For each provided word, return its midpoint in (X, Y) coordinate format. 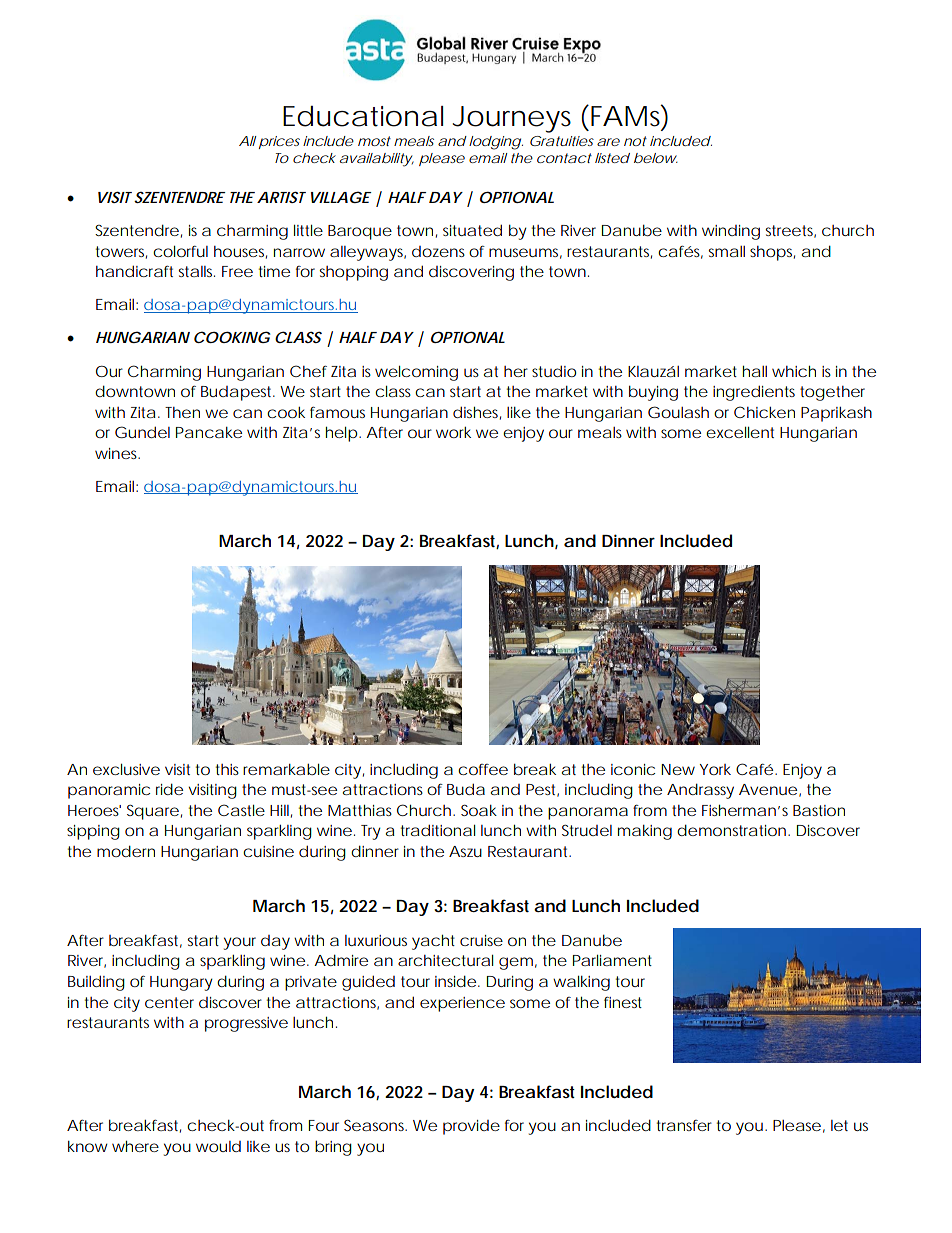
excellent (740, 432)
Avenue (768, 789)
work (453, 432)
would (218, 1146)
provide (471, 1127)
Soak (479, 810)
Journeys (512, 119)
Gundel (142, 432)
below (656, 158)
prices (279, 142)
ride (169, 789)
